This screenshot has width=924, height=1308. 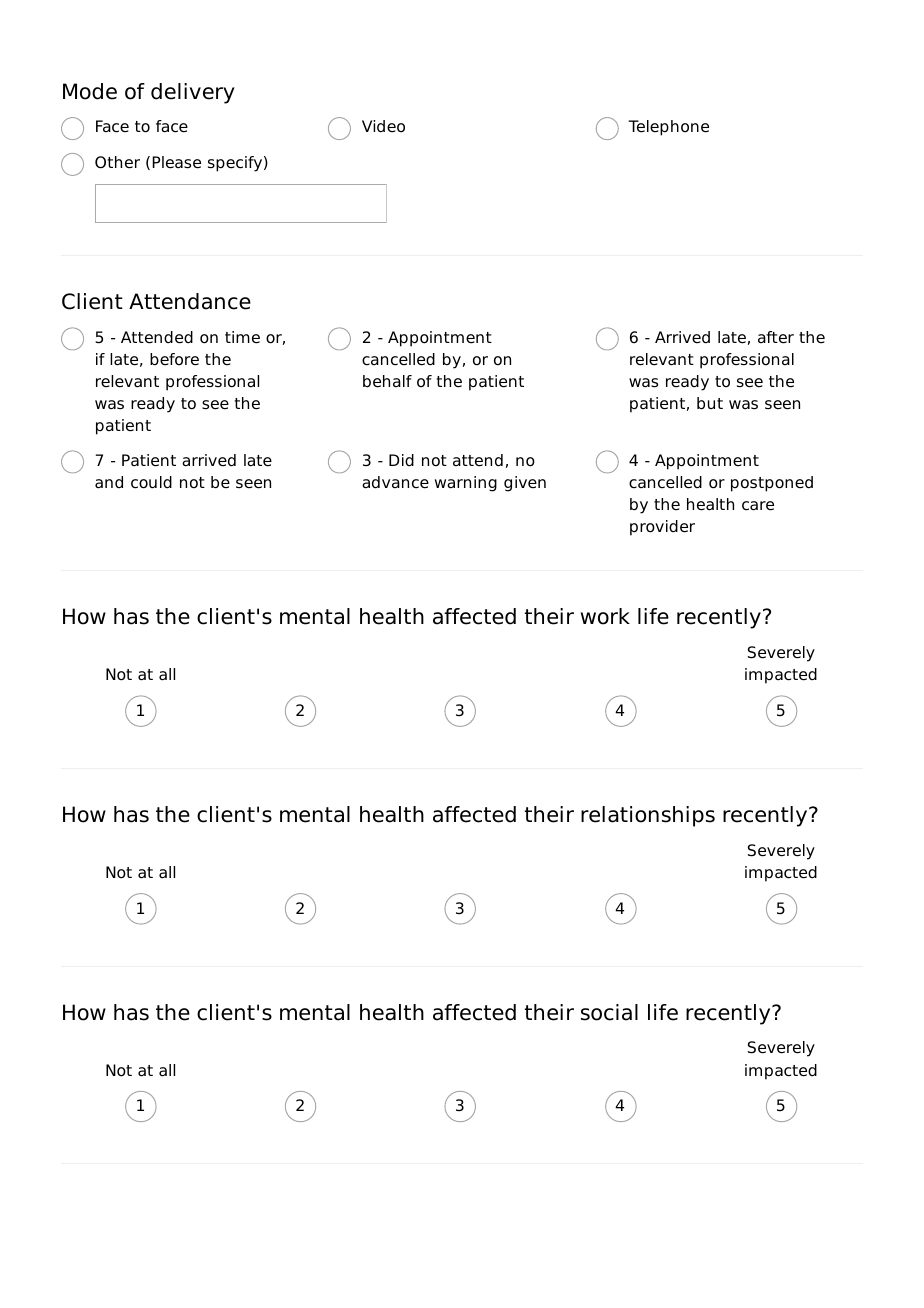 I want to click on warning, so click(x=466, y=484).
